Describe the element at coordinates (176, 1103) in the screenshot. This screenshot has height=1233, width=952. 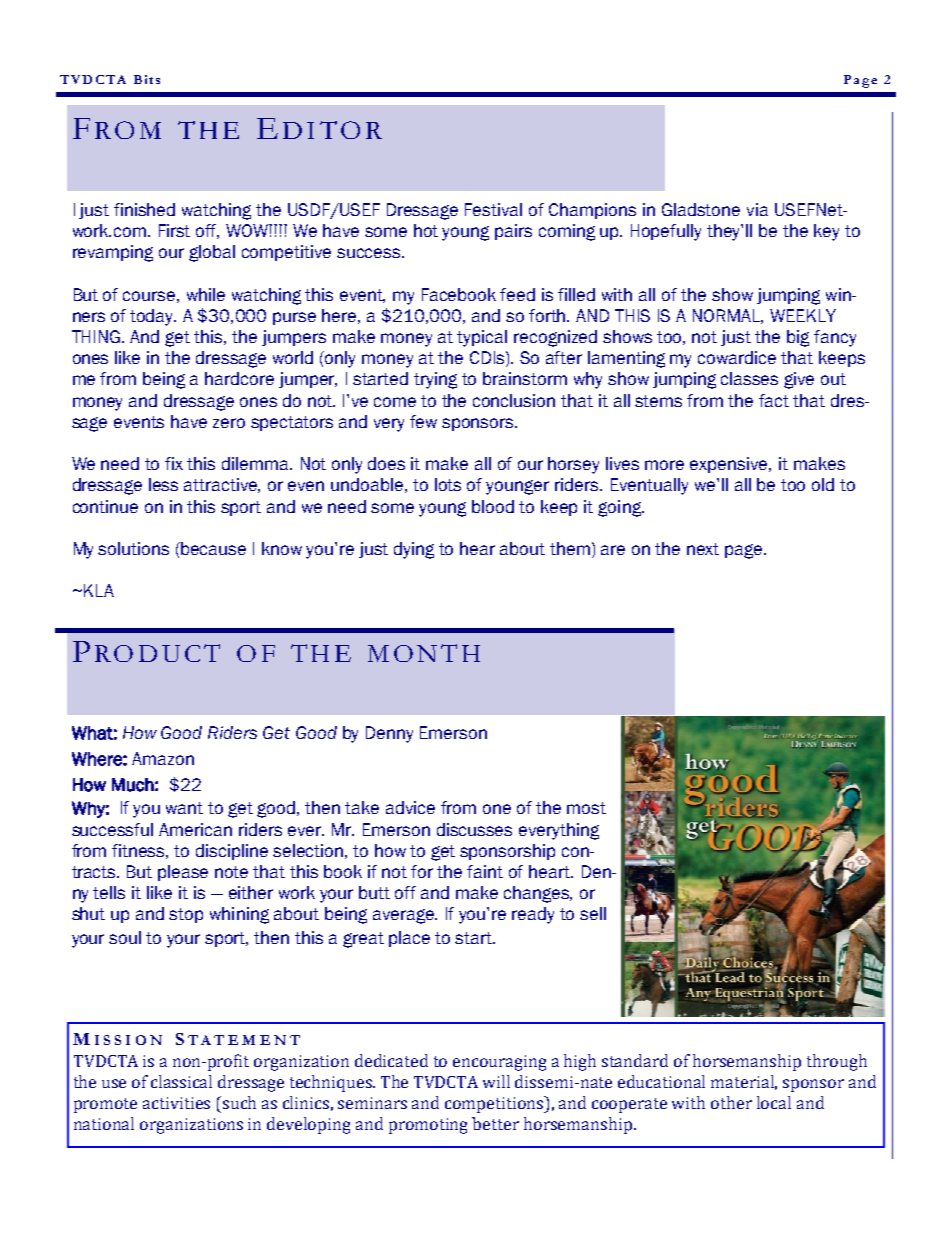
I see `activities` at that location.
